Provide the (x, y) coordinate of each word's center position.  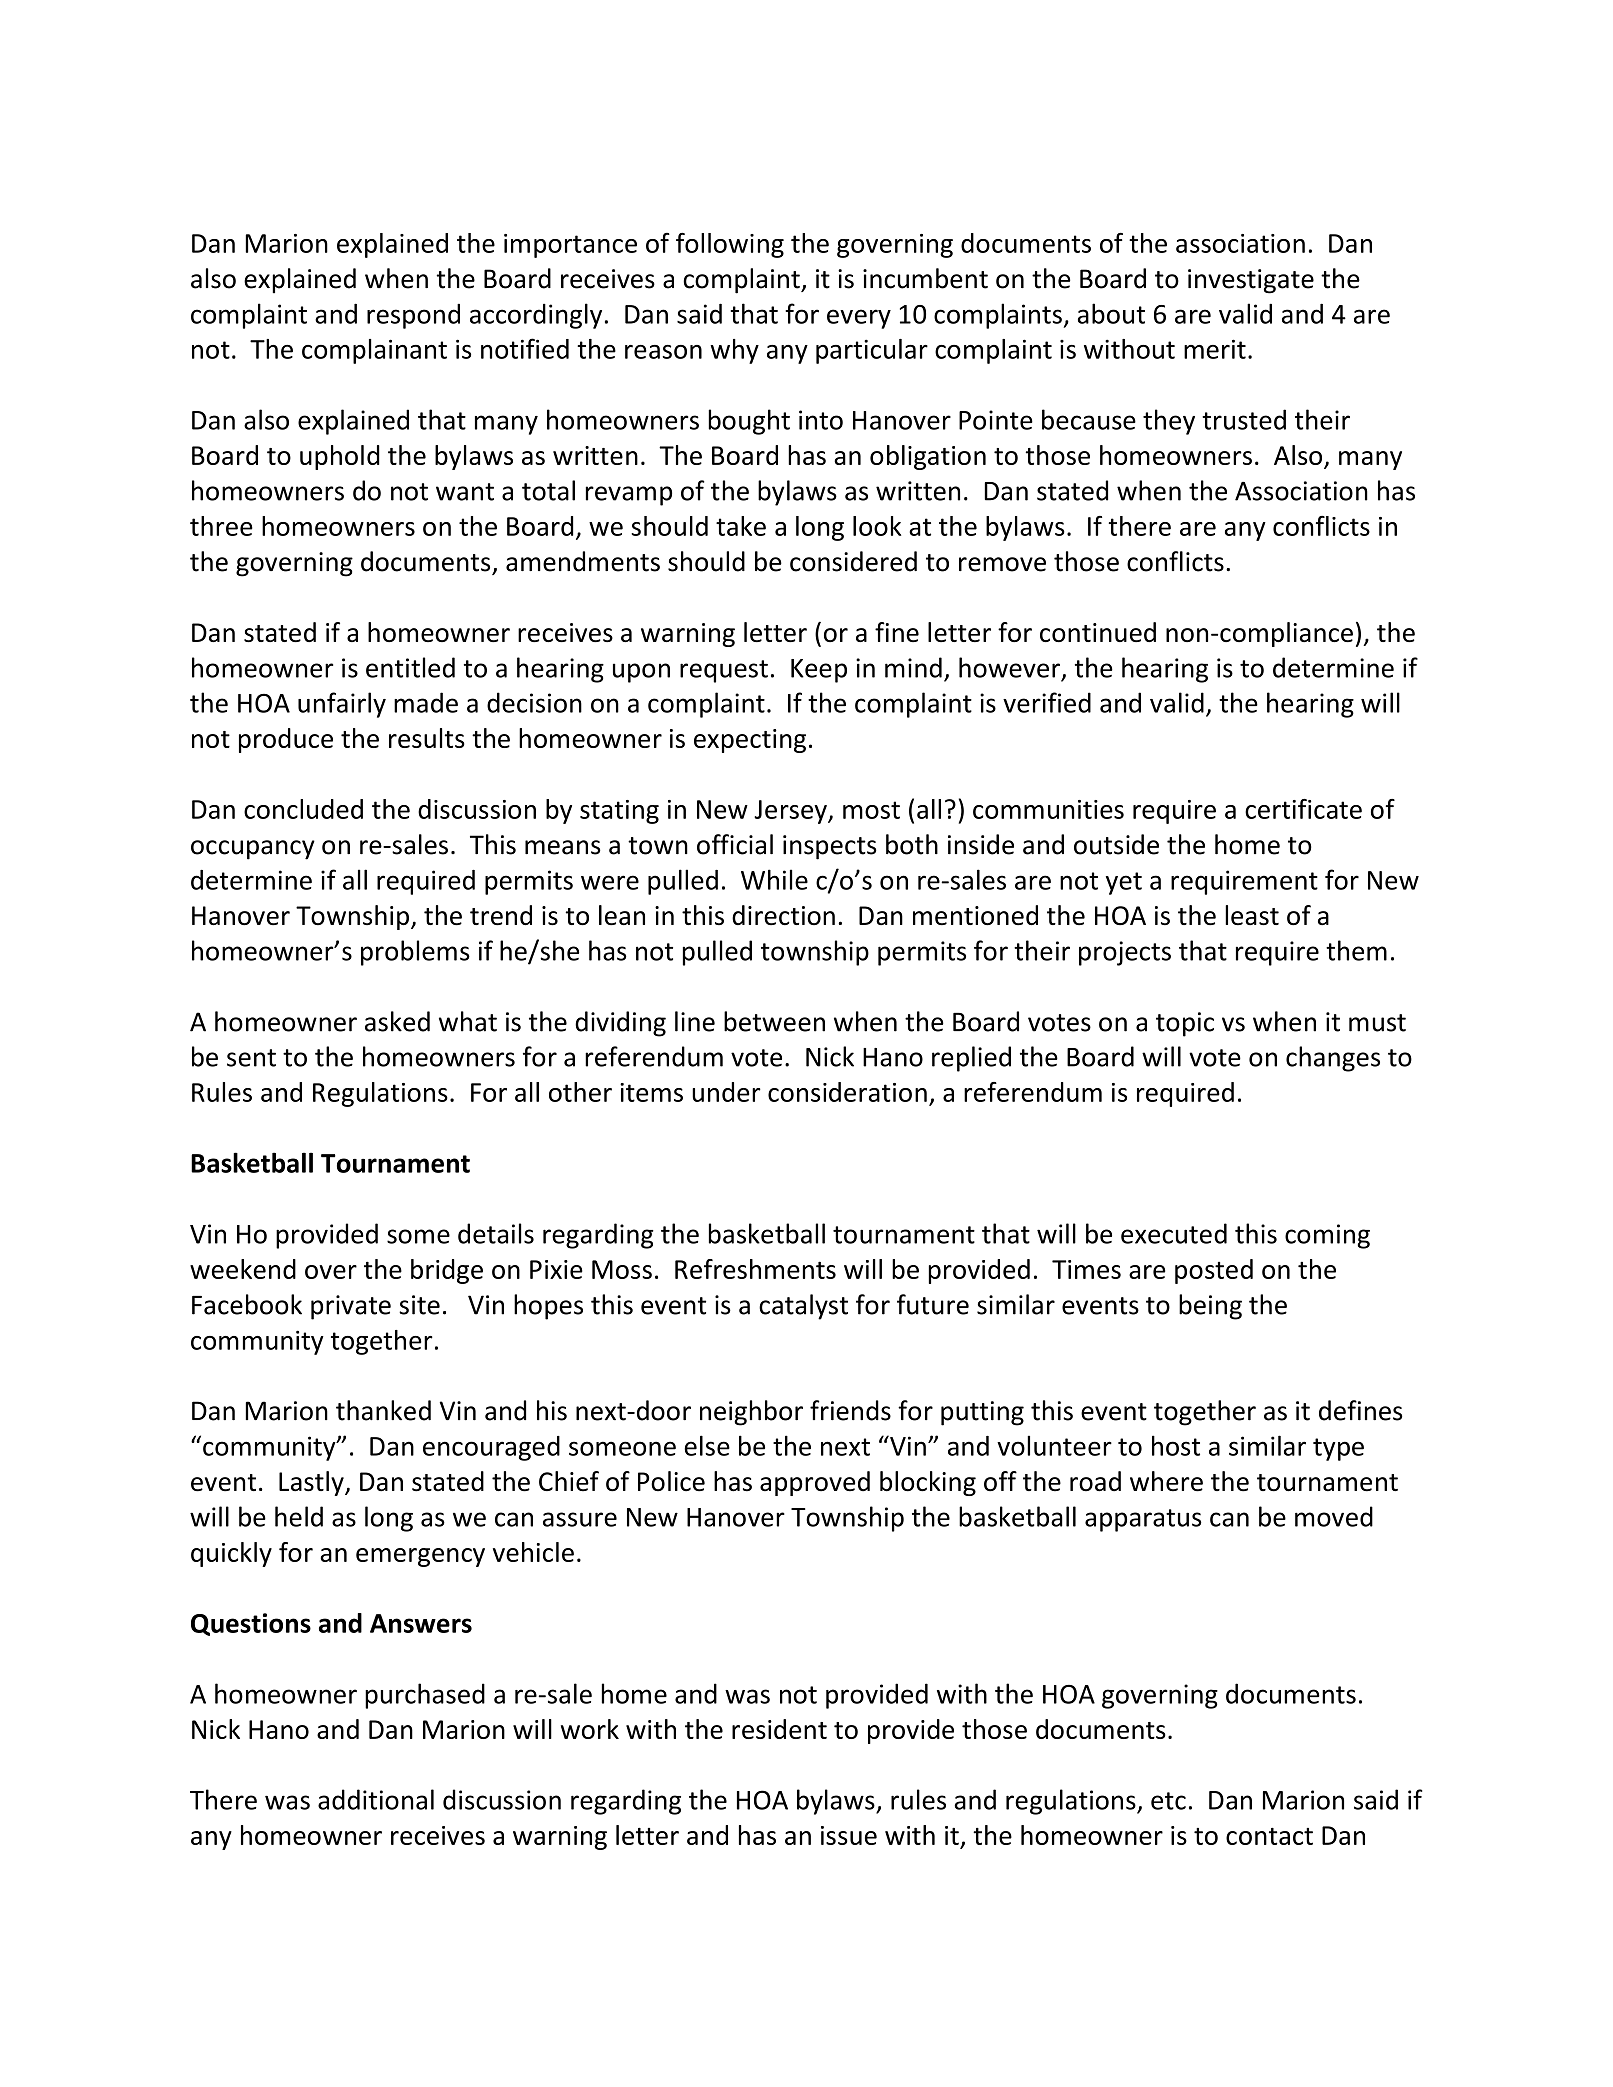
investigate (1251, 281)
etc (1168, 1801)
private (351, 1307)
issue (849, 1835)
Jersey (791, 812)
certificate (1303, 809)
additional (376, 1799)
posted (1214, 1271)
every (859, 319)
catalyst (803, 1307)
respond (413, 316)
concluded (303, 809)
